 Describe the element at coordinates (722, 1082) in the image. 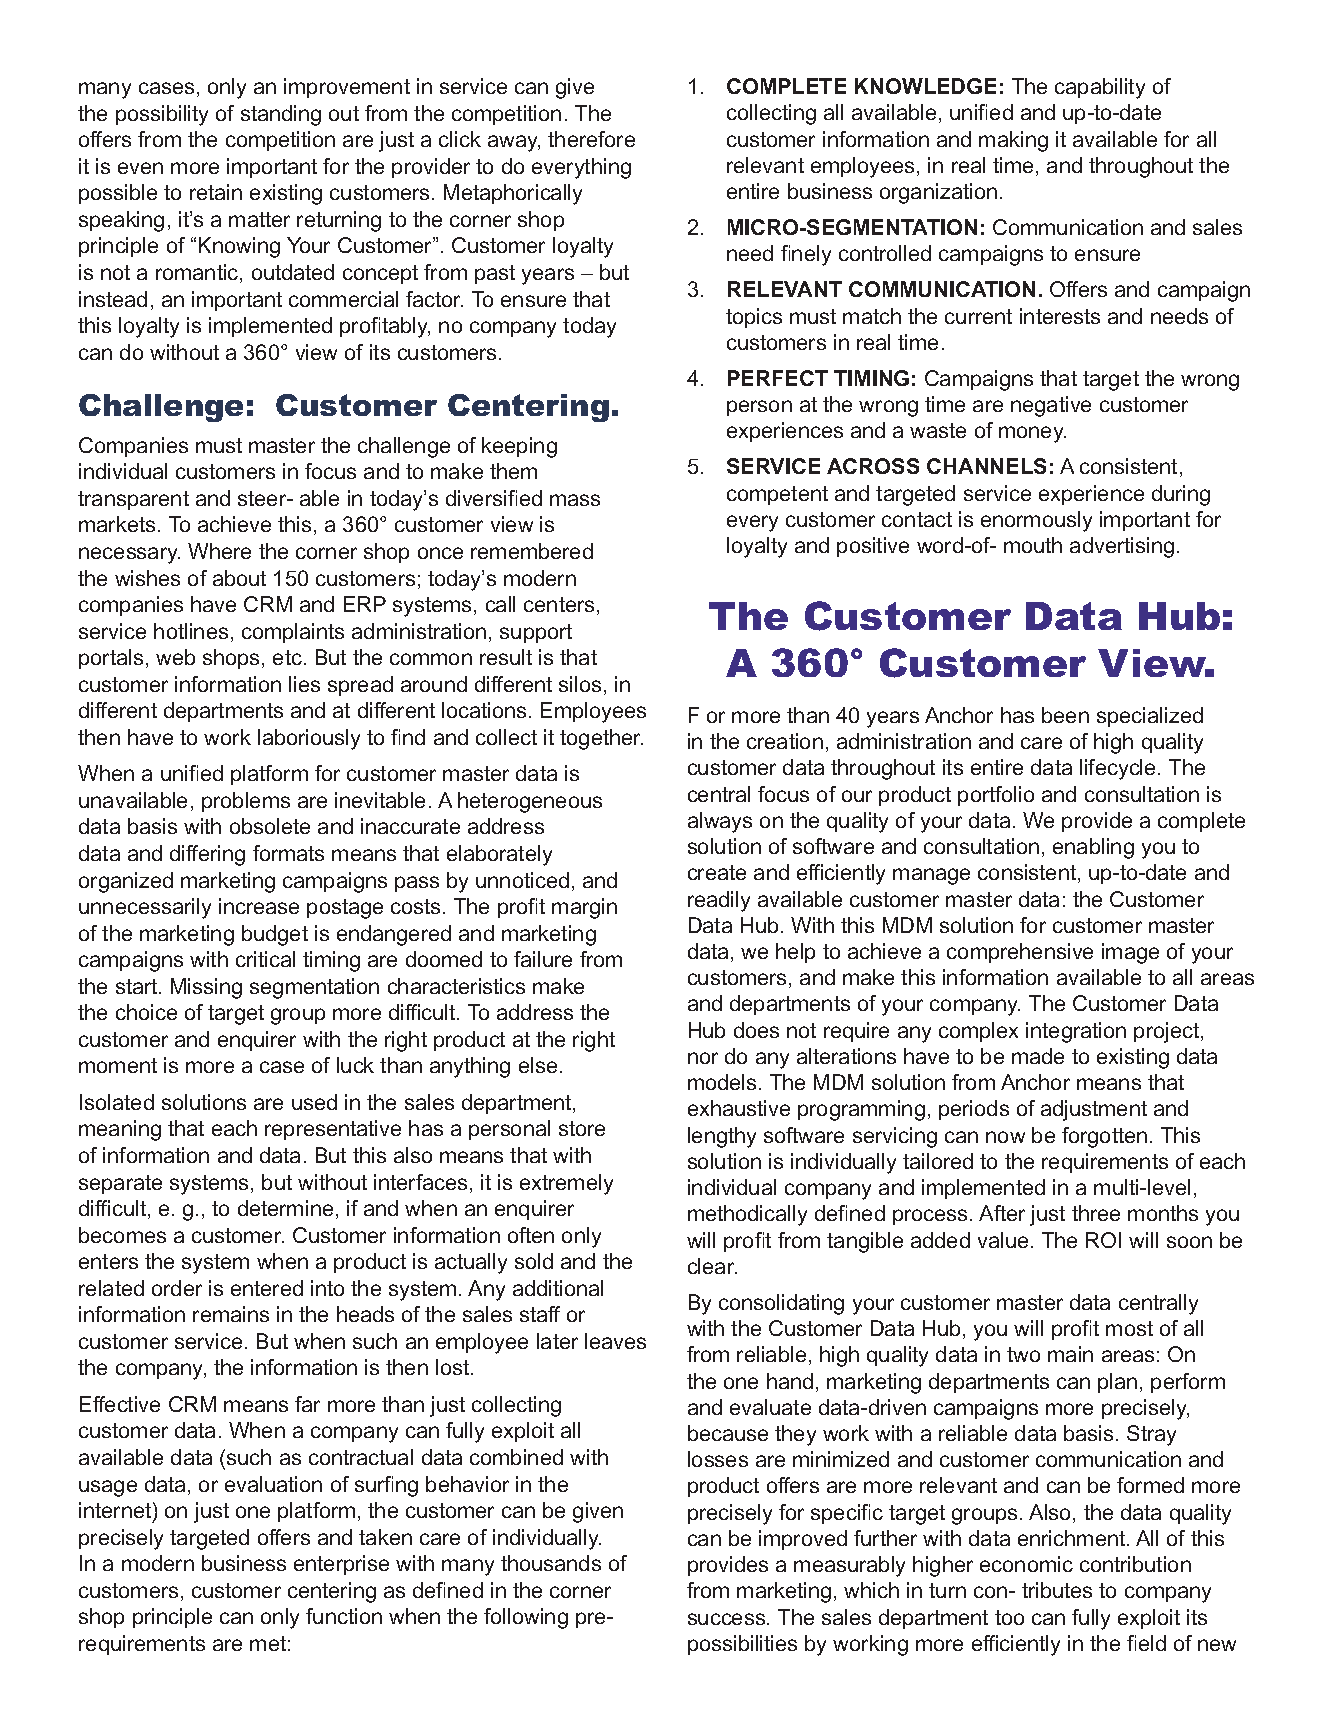

I see `models` at that location.
